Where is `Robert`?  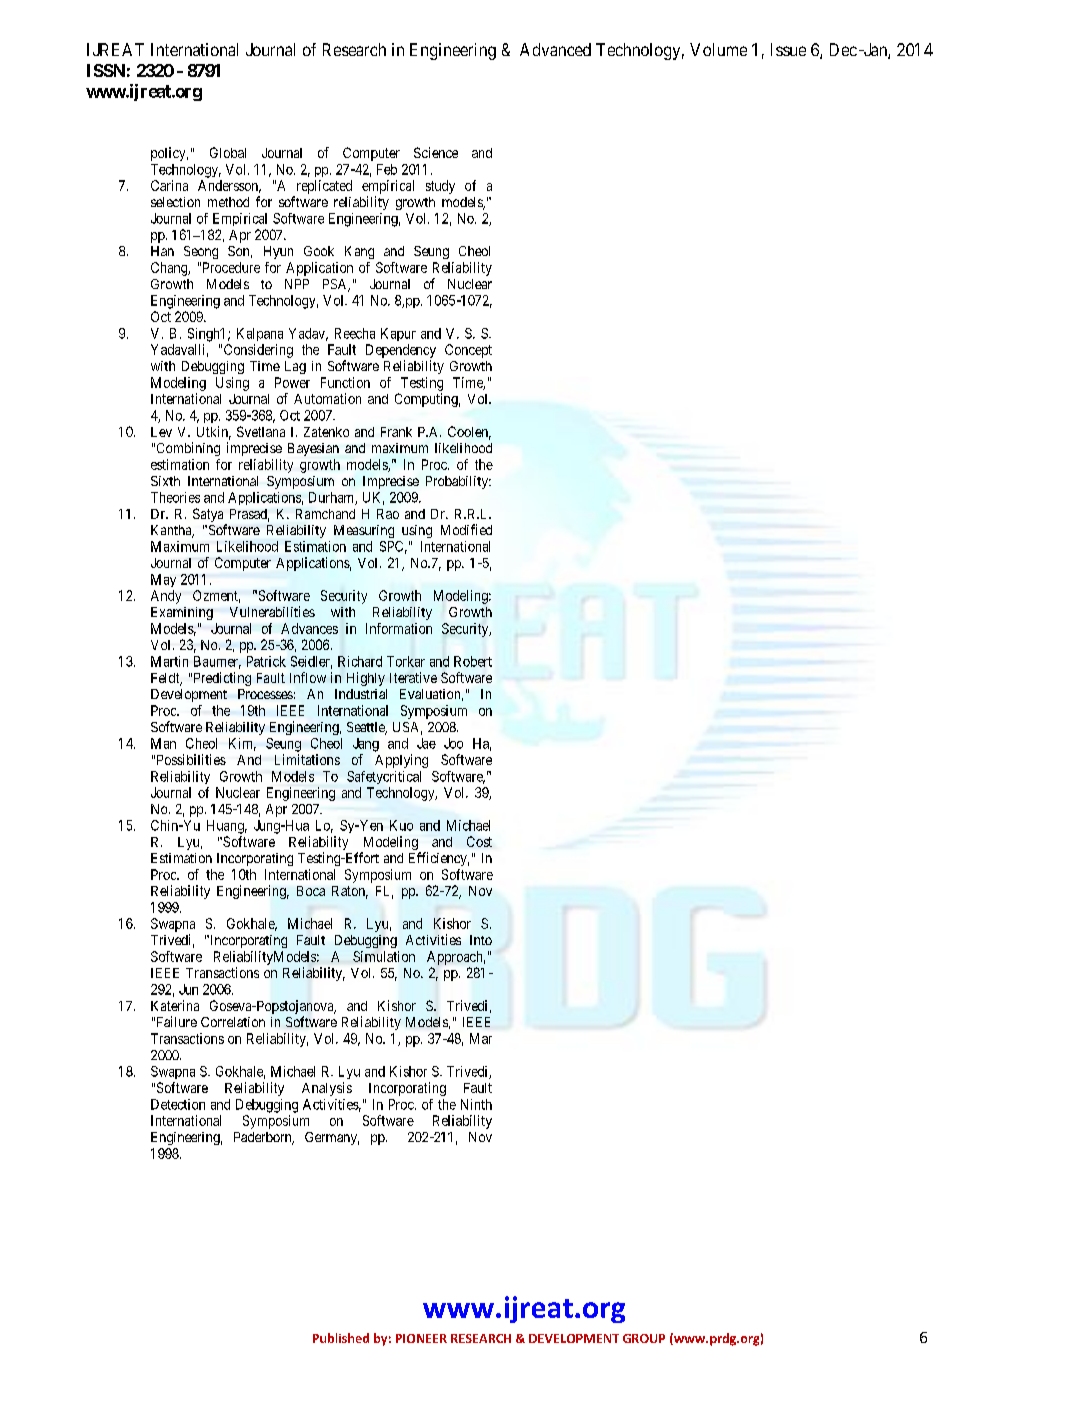 Robert is located at coordinates (473, 661).
